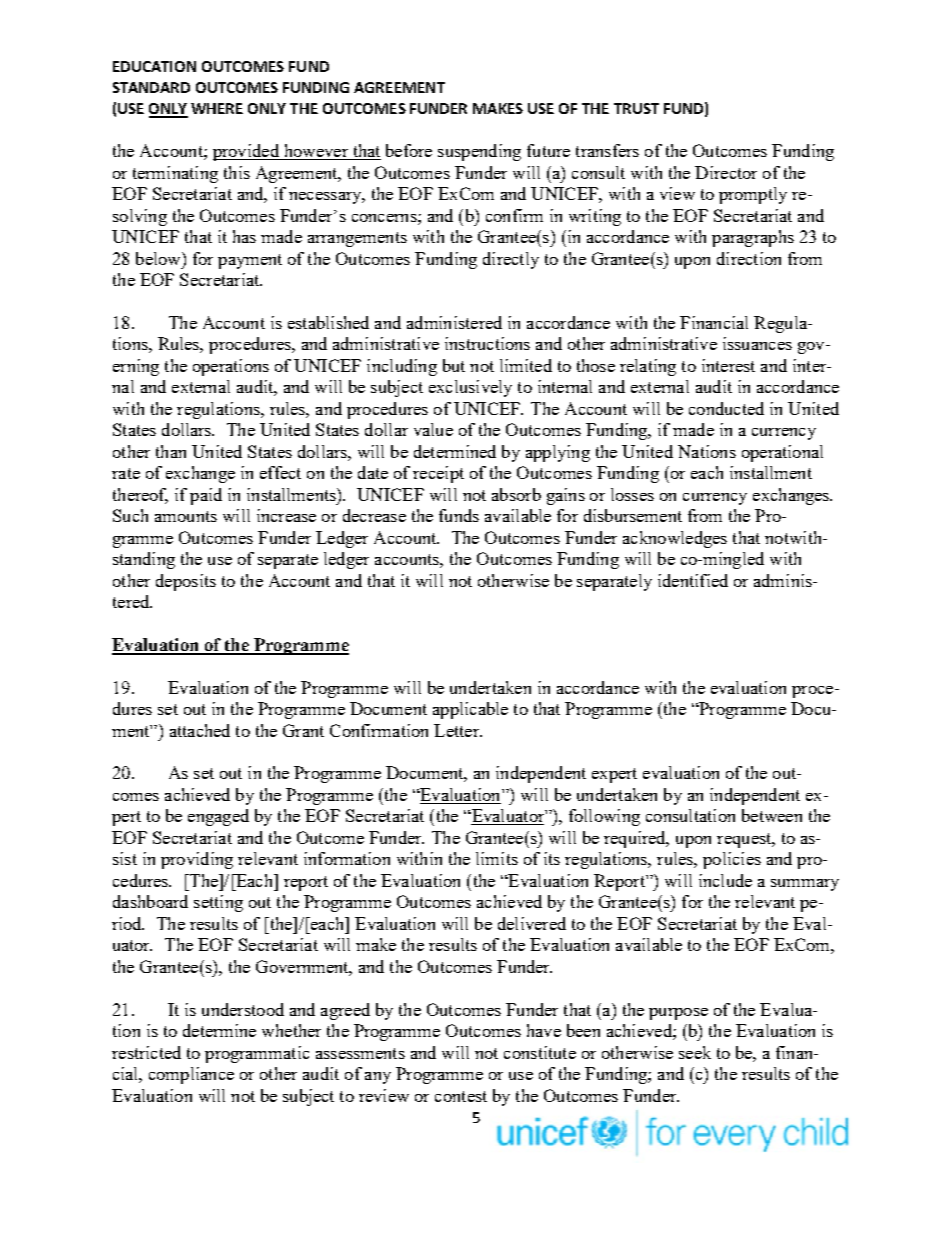 This image has height=1233, width=952. What do you see at coordinates (695, 1052) in the image?
I see `seek` at bounding box center [695, 1052].
